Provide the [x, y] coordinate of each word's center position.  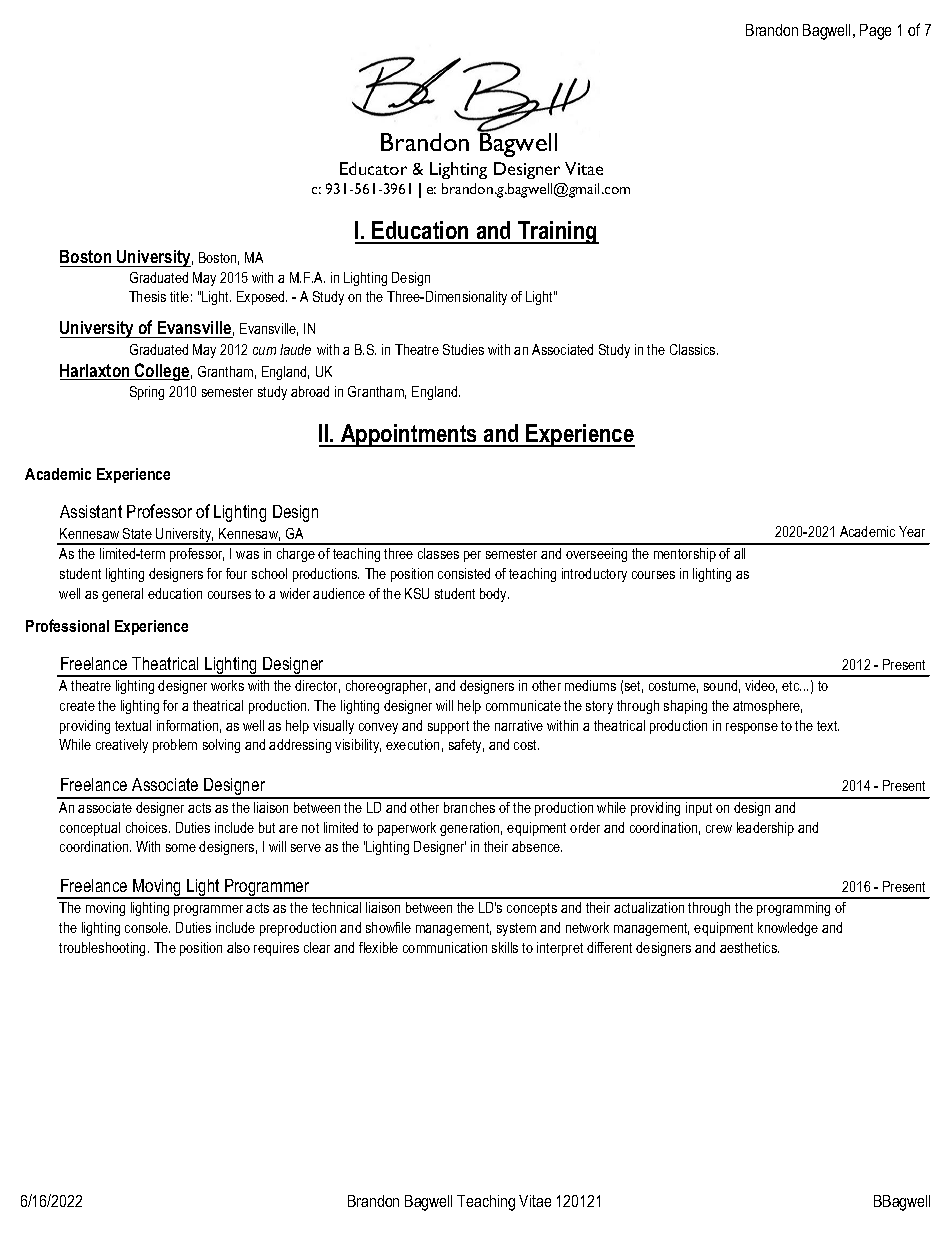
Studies [463, 349]
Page [875, 32]
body [494, 595]
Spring [147, 393]
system [516, 929]
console [147, 927]
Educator [373, 168]
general [122, 595]
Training [557, 232]
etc [791, 686]
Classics [694, 349]
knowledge [788, 929]
